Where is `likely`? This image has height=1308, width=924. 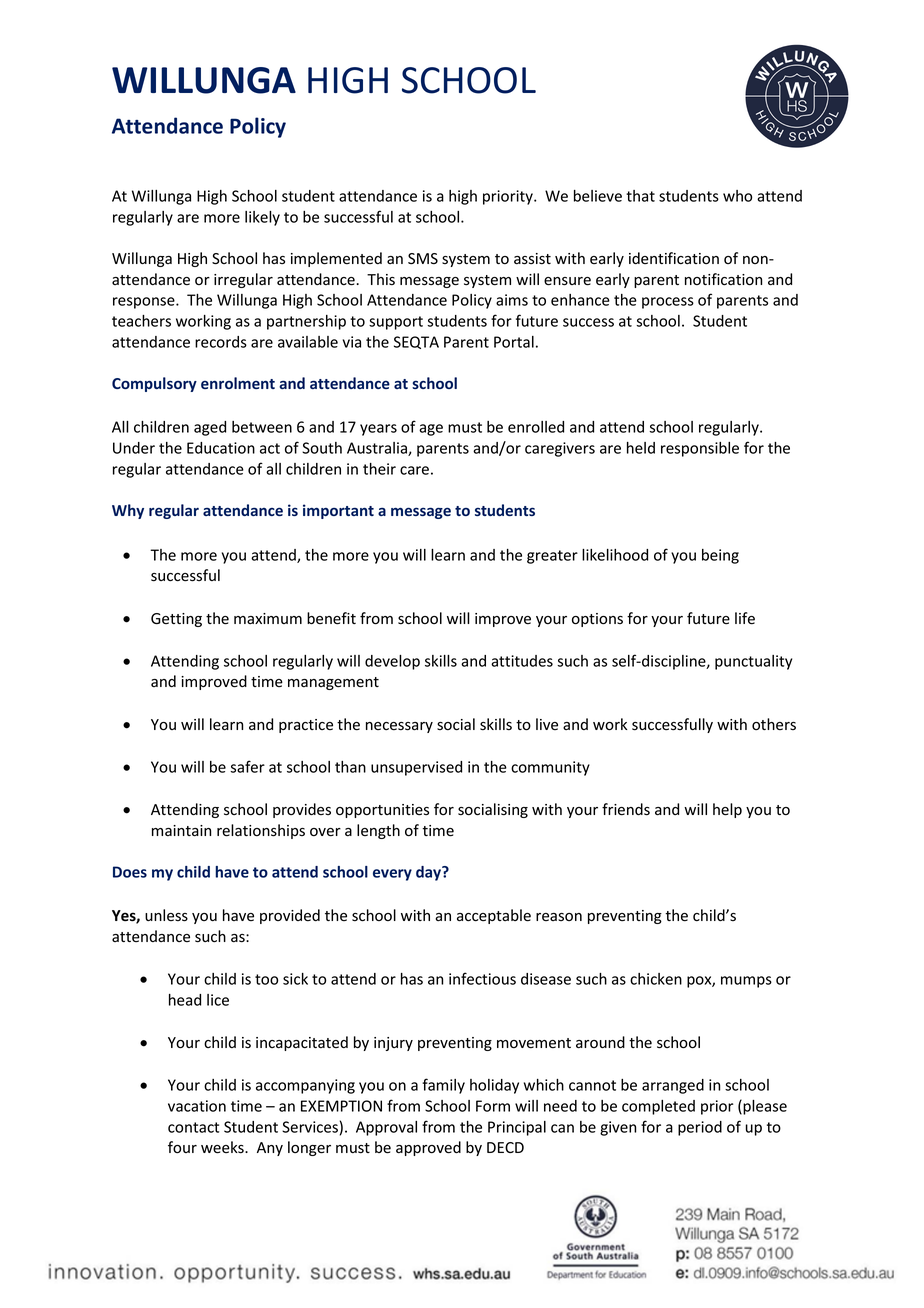 likely is located at coordinates (262, 218).
